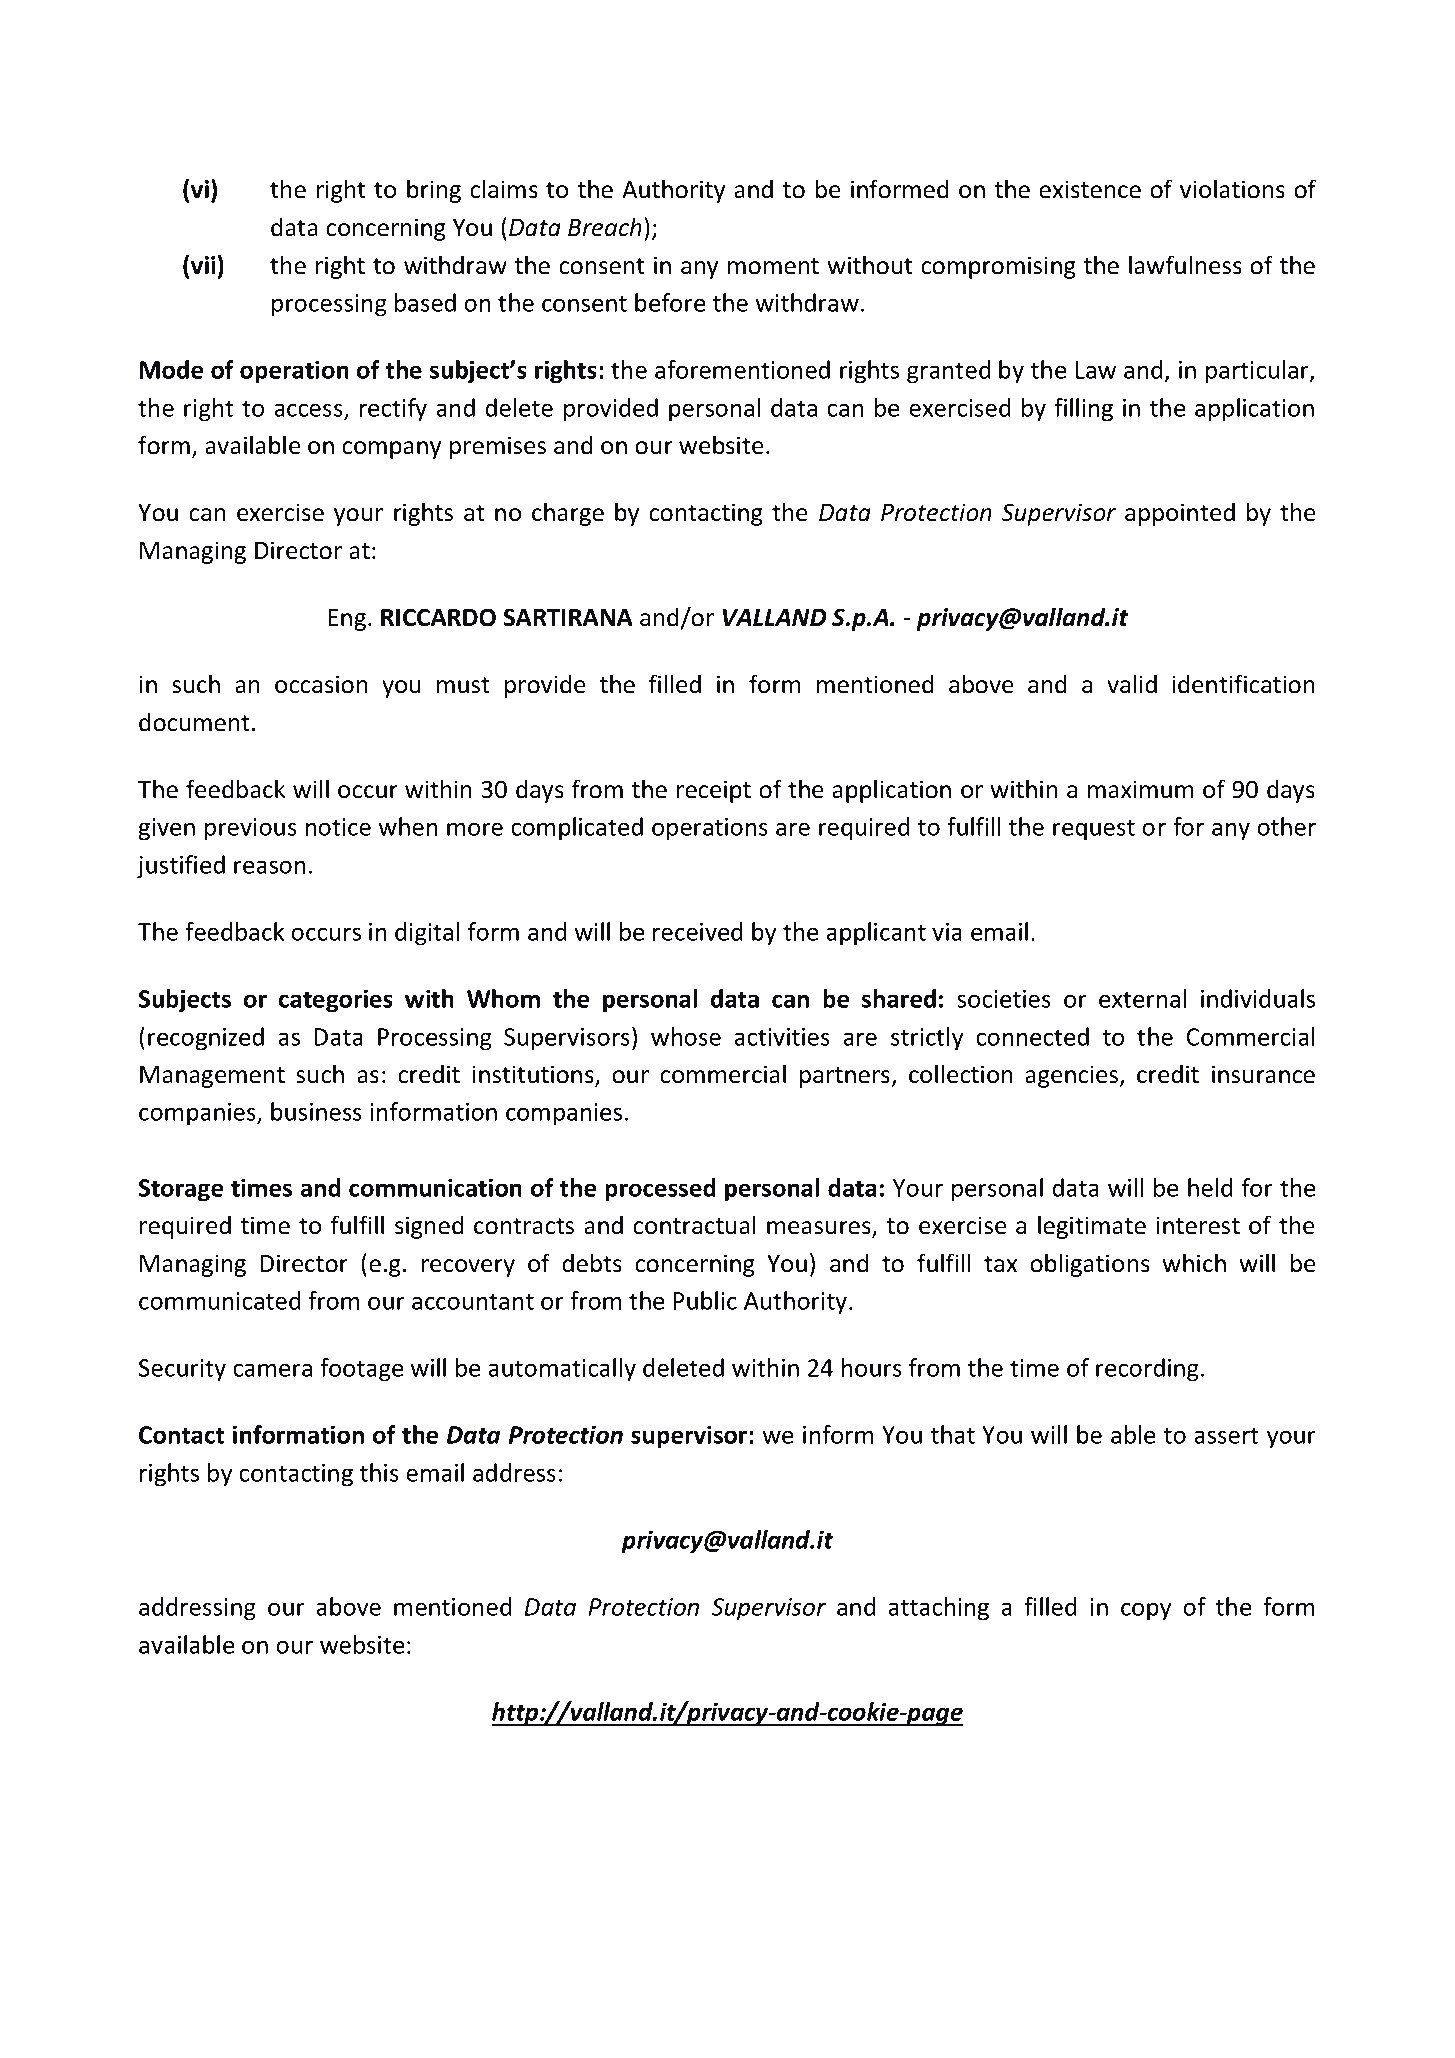 The width and height of the screenshot is (1455, 2058). I want to click on vii, so click(203, 265).
